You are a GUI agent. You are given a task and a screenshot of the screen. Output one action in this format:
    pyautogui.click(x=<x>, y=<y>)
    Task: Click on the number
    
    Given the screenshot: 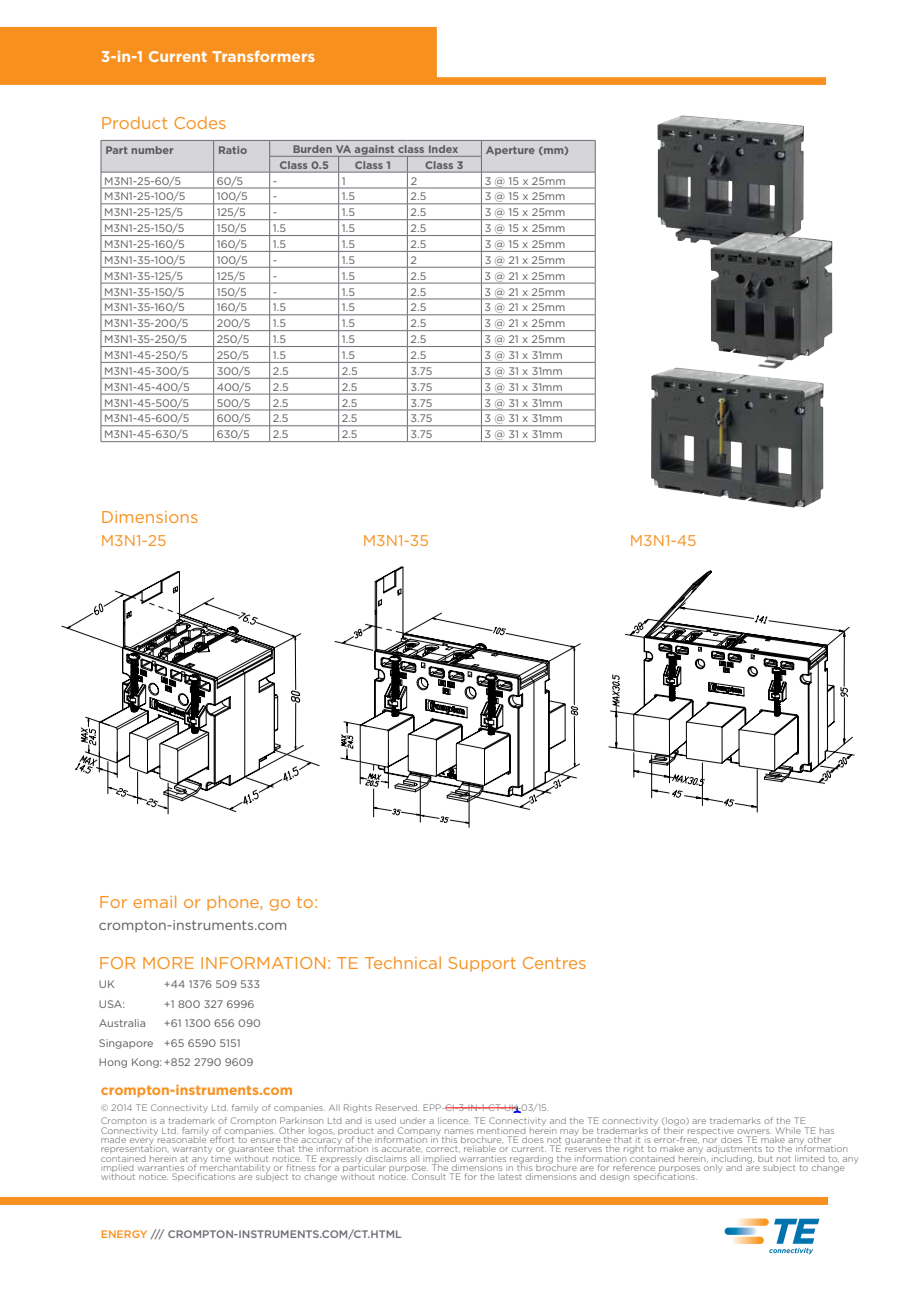 What is the action you would take?
    pyautogui.click(x=152, y=150)
